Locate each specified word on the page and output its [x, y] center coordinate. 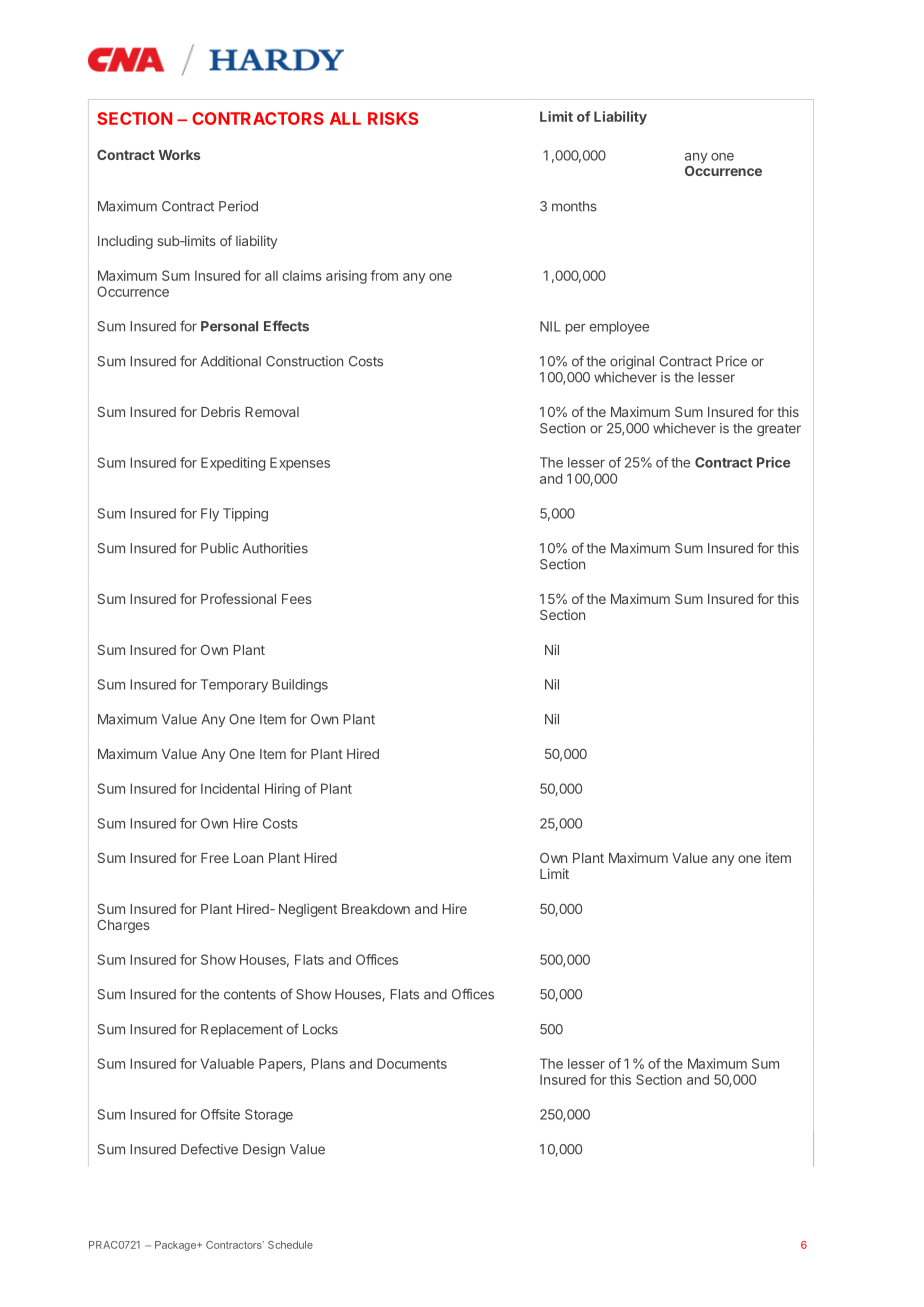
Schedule [290, 1245]
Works [180, 155]
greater [779, 430]
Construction [304, 361]
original [632, 362]
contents [250, 995]
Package [177, 1246]
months [574, 206]
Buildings [300, 686]
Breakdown [376, 909]
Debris [220, 411]
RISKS [393, 118]
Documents [412, 1063]
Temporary [234, 686]
